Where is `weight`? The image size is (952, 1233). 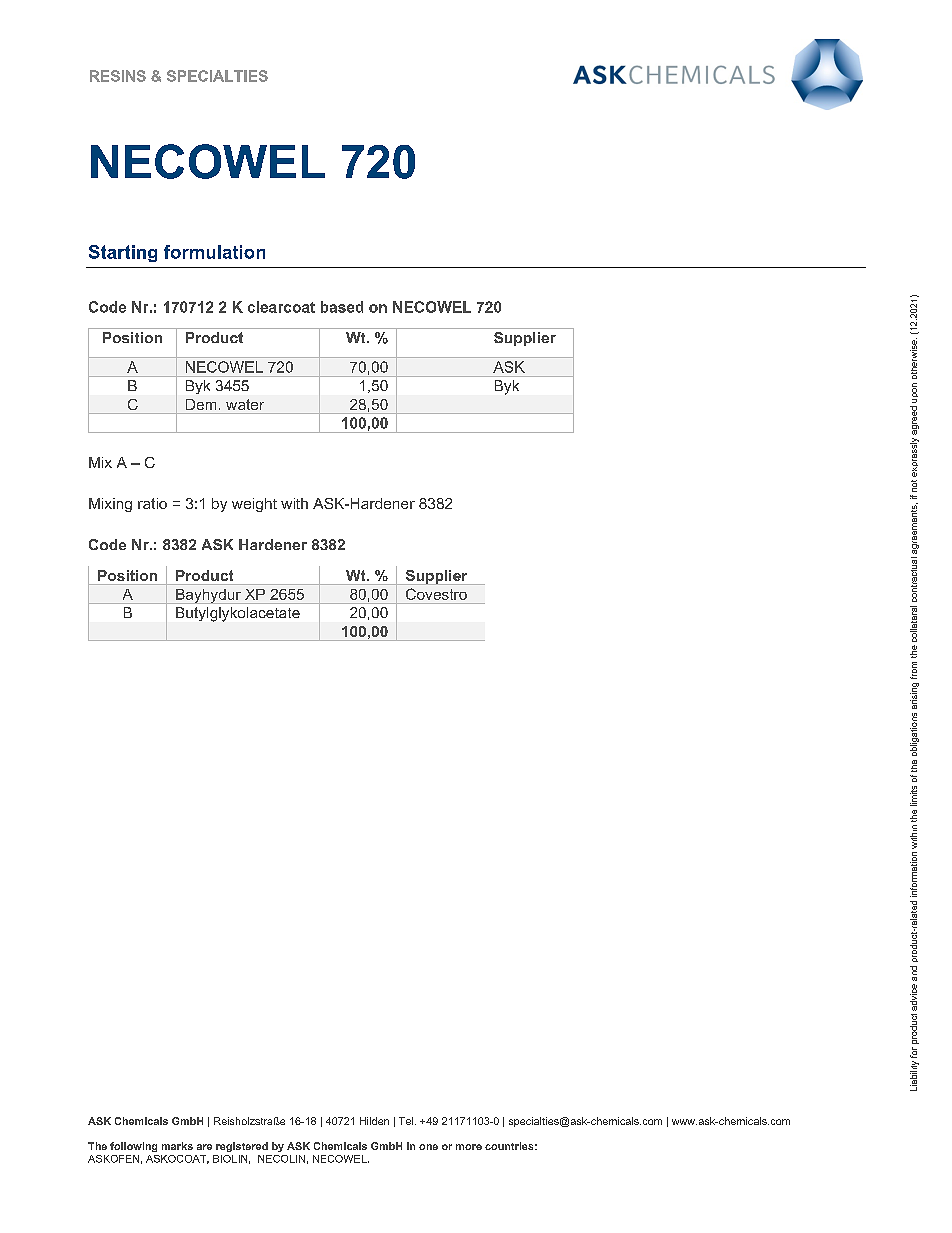
weight is located at coordinates (254, 505).
